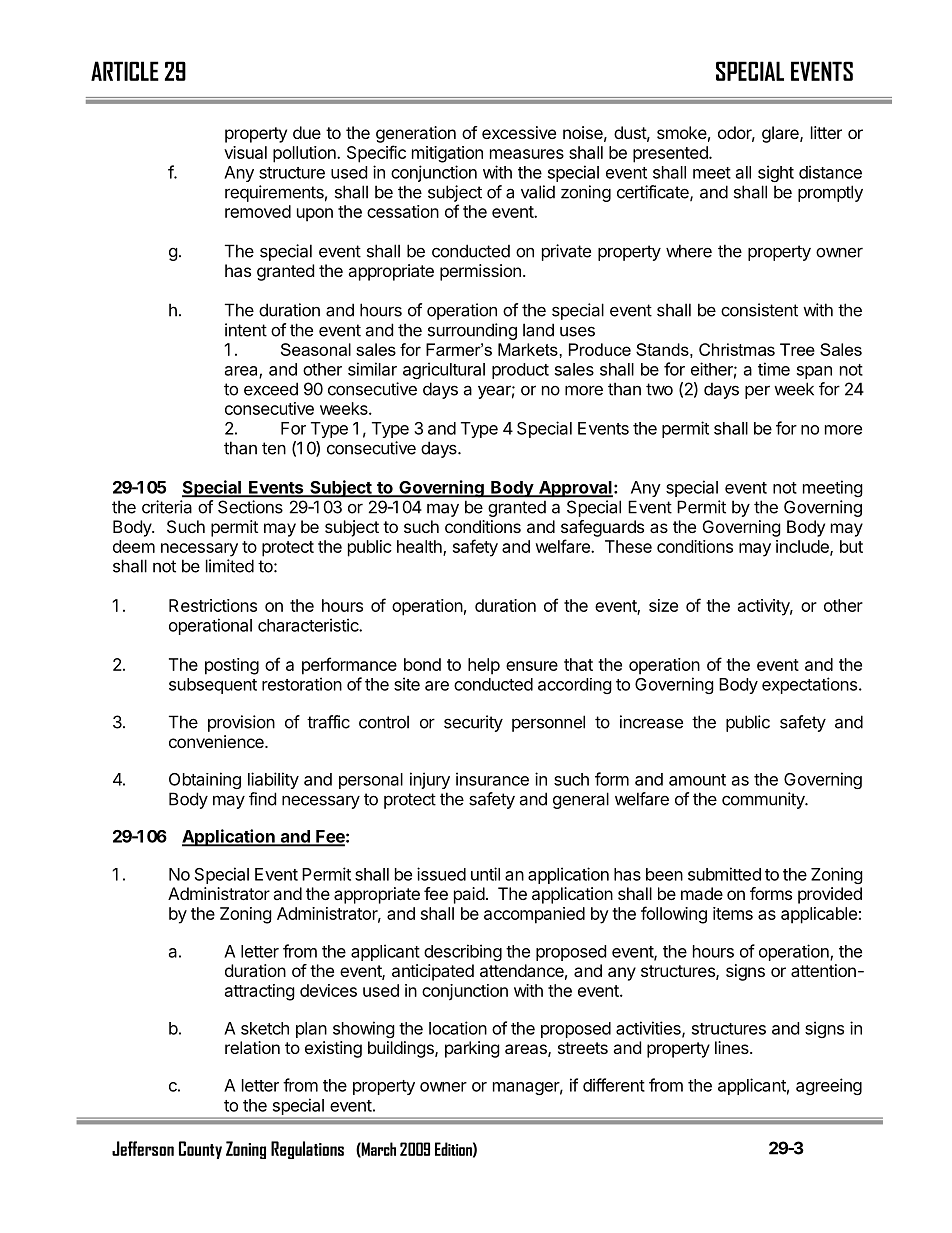 This screenshot has width=952, height=1233. I want to click on glare, so click(781, 134).
